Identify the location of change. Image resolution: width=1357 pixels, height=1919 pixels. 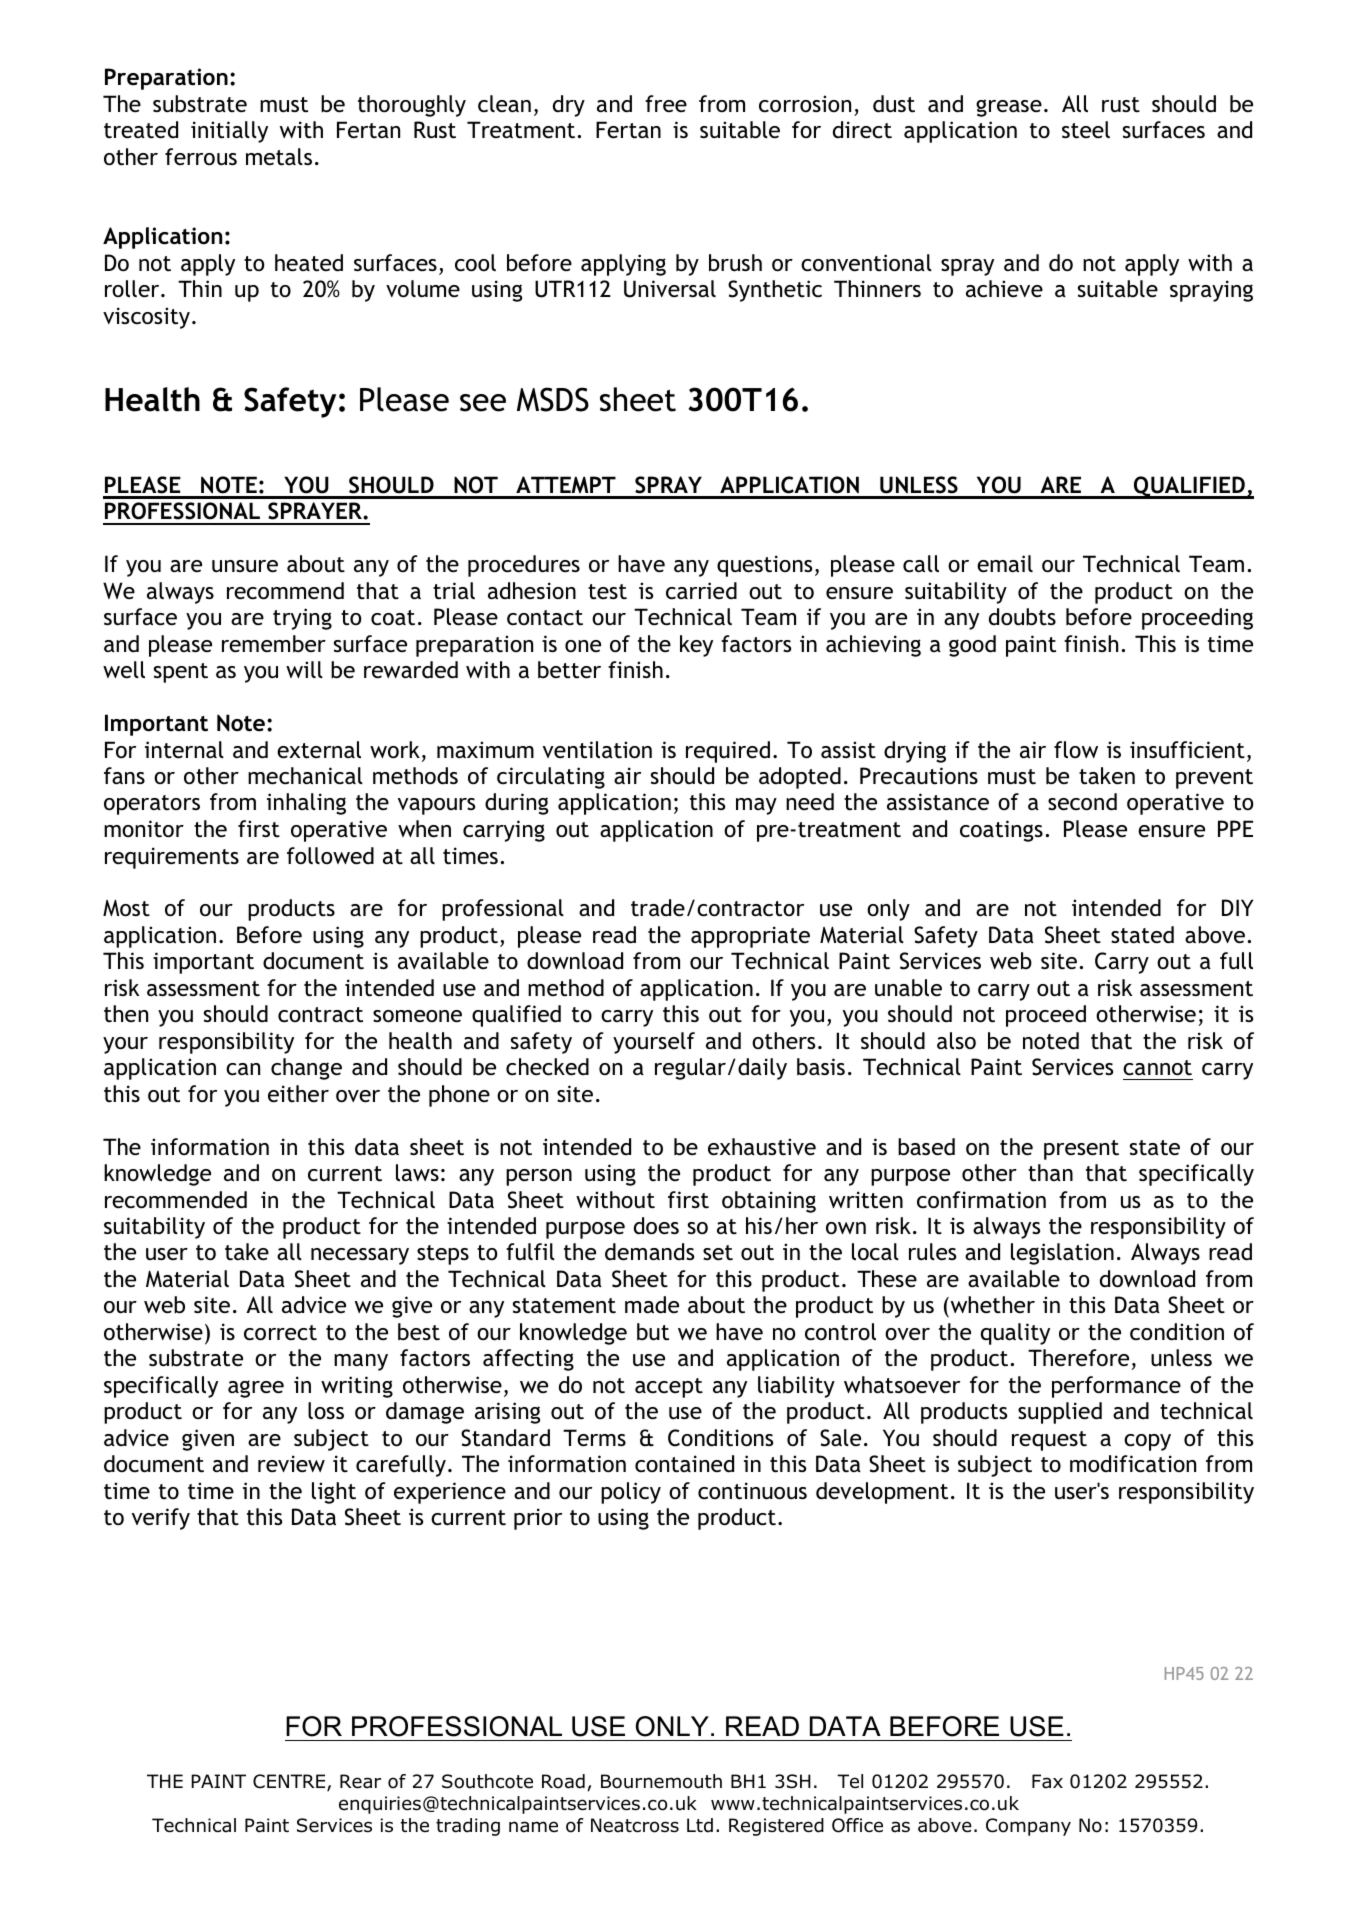
(306, 1069).
